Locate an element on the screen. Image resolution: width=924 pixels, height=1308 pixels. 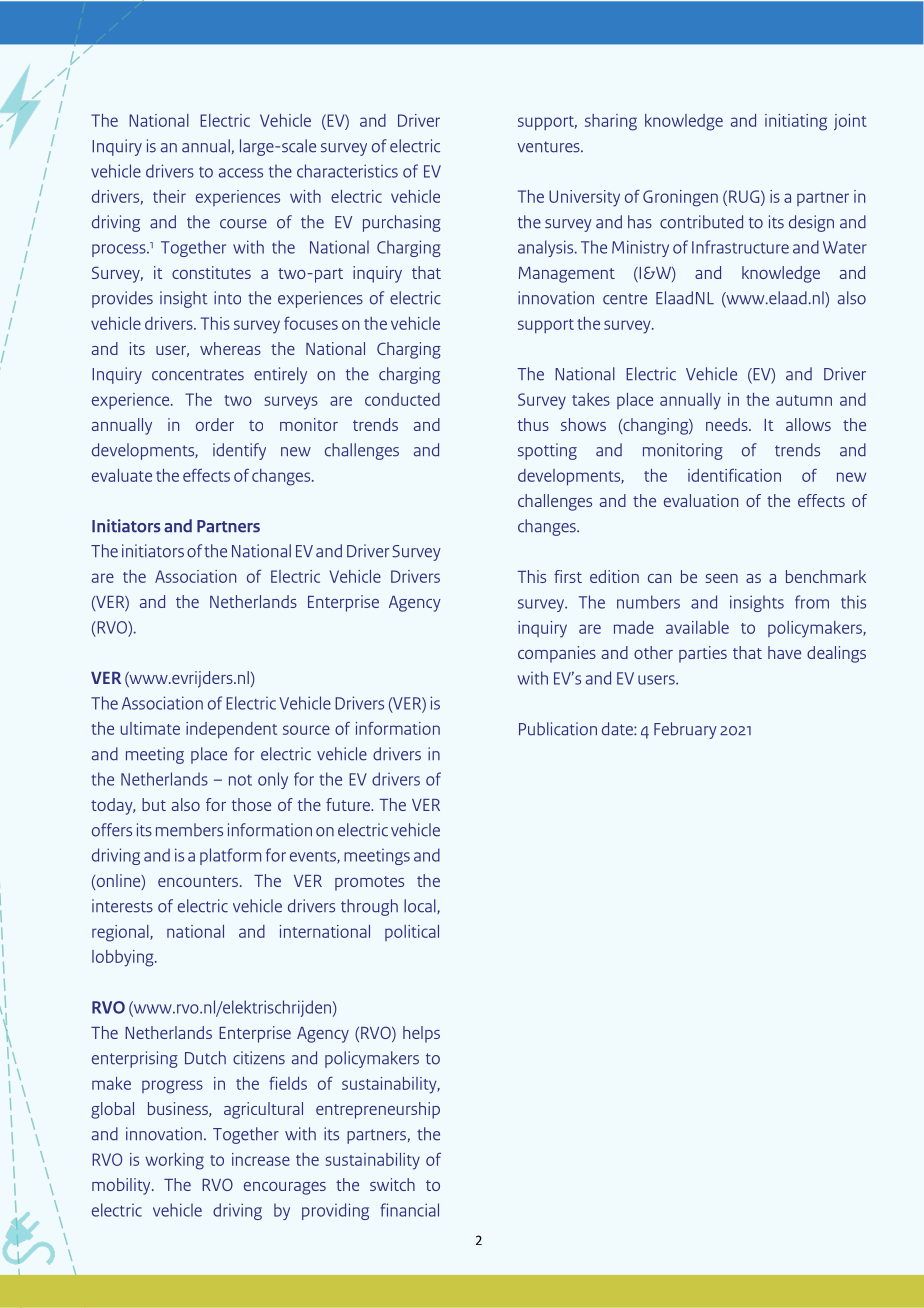
access is located at coordinates (241, 173).
